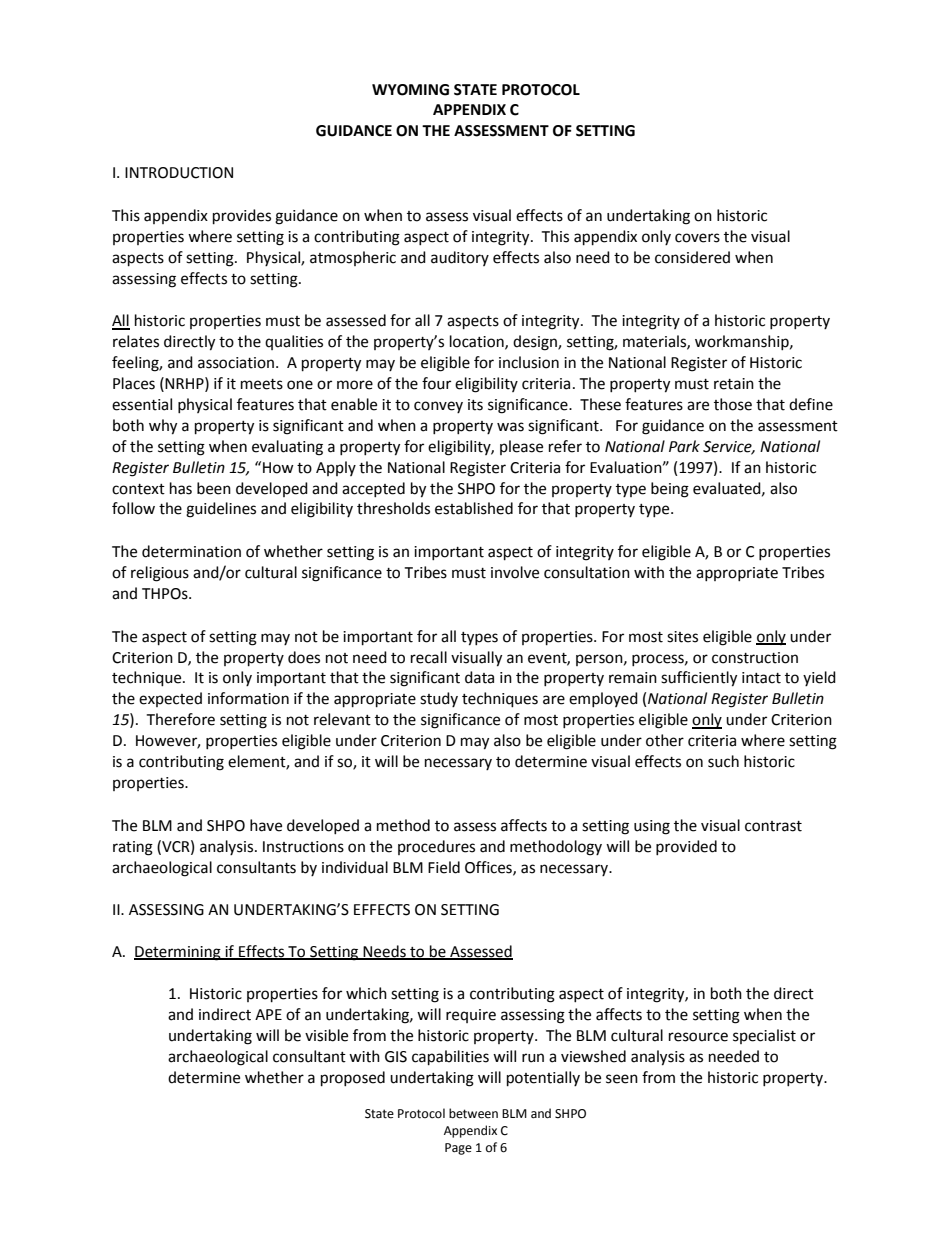 This screenshot has height=1233, width=952. What do you see at coordinates (697, 238) in the screenshot?
I see `covers` at bounding box center [697, 238].
